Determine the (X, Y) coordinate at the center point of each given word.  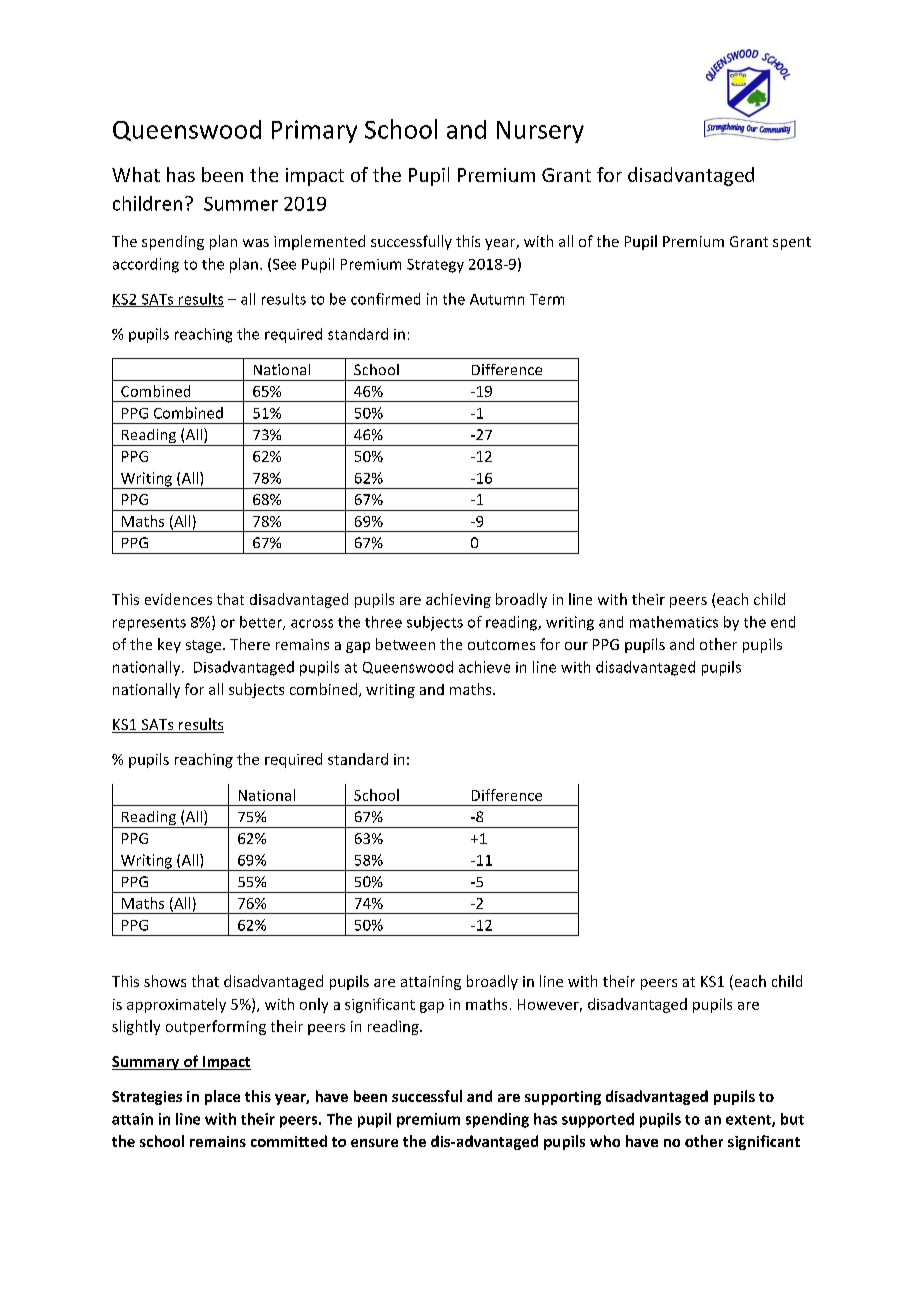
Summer (241, 204)
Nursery (540, 132)
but (792, 1119)
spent (792, 243)
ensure (374, 1143)
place (222, 1097)
